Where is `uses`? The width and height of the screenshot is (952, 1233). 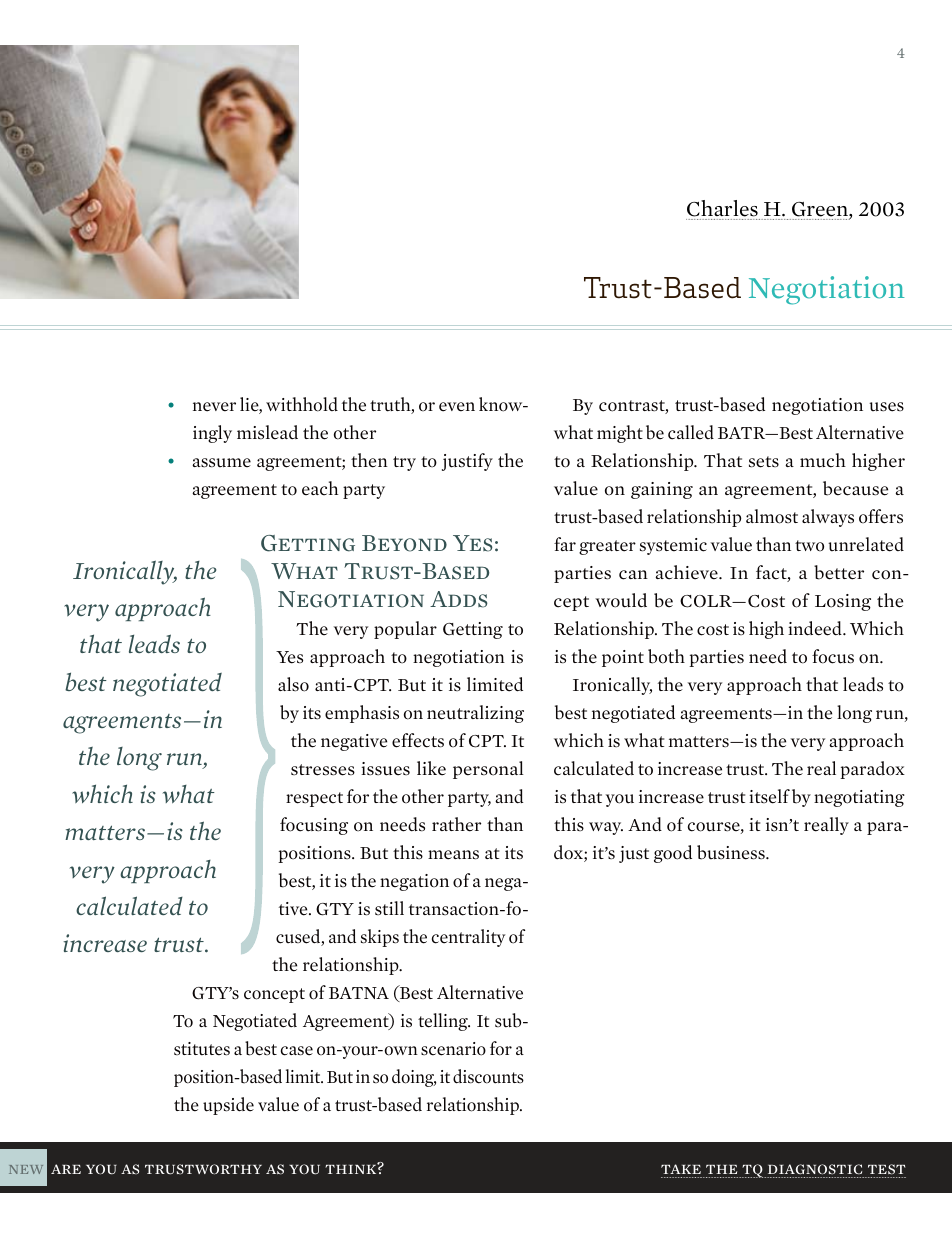
uses is located at coordinates (886, 407).
